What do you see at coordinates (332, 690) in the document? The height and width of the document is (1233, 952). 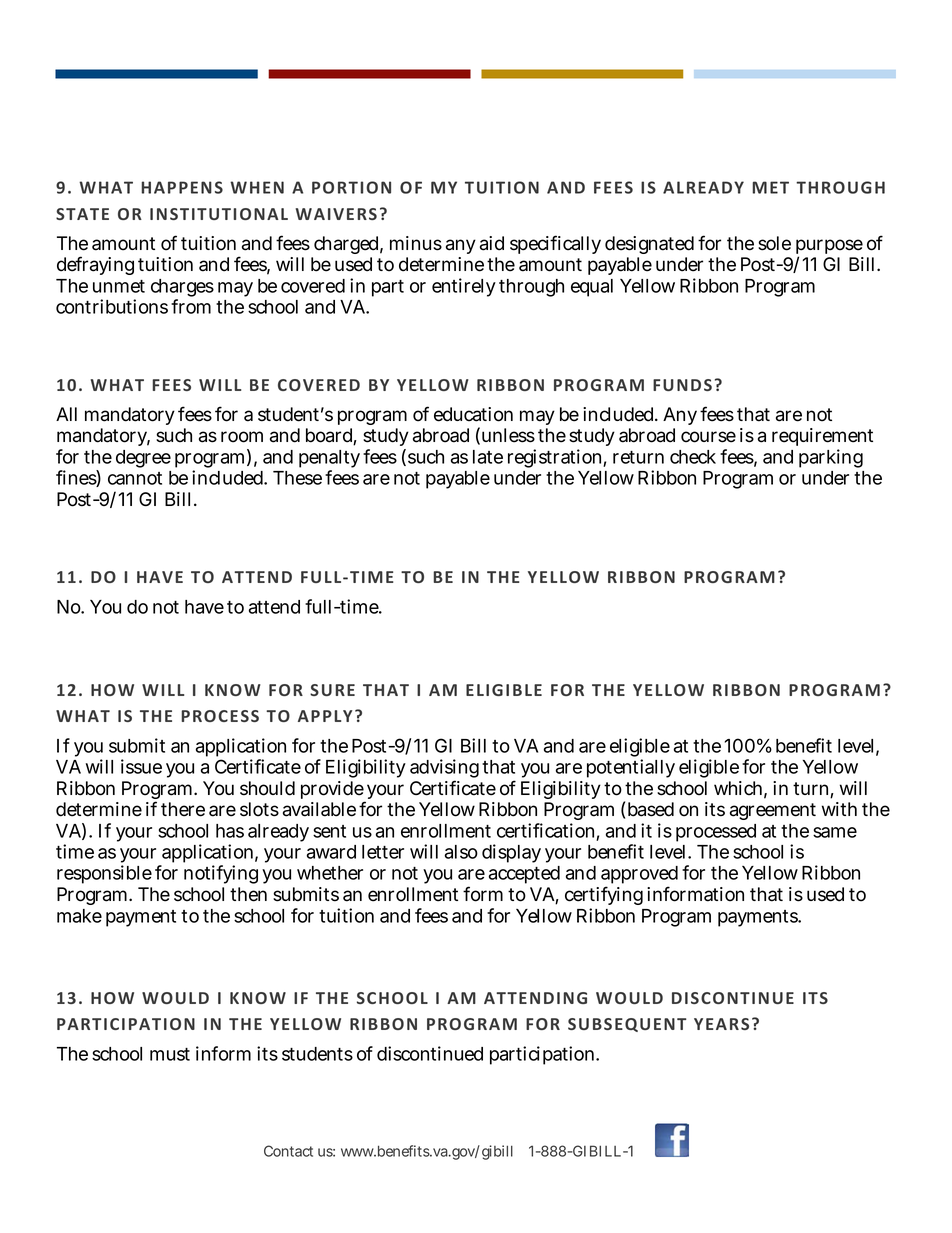 I see `SURE` at bounding box center [332, 690].
